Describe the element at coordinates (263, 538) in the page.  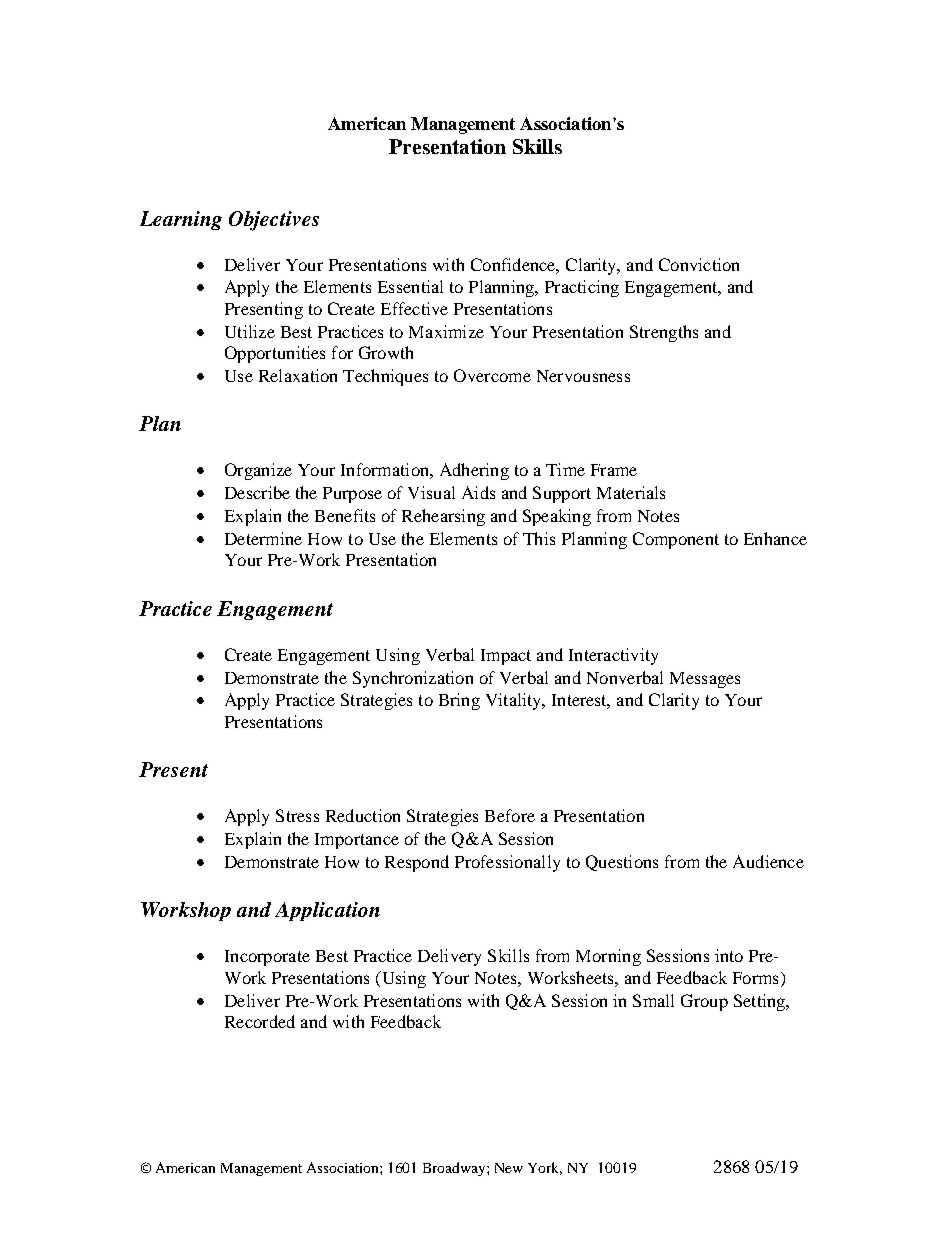
I see `Determine` at that location.
